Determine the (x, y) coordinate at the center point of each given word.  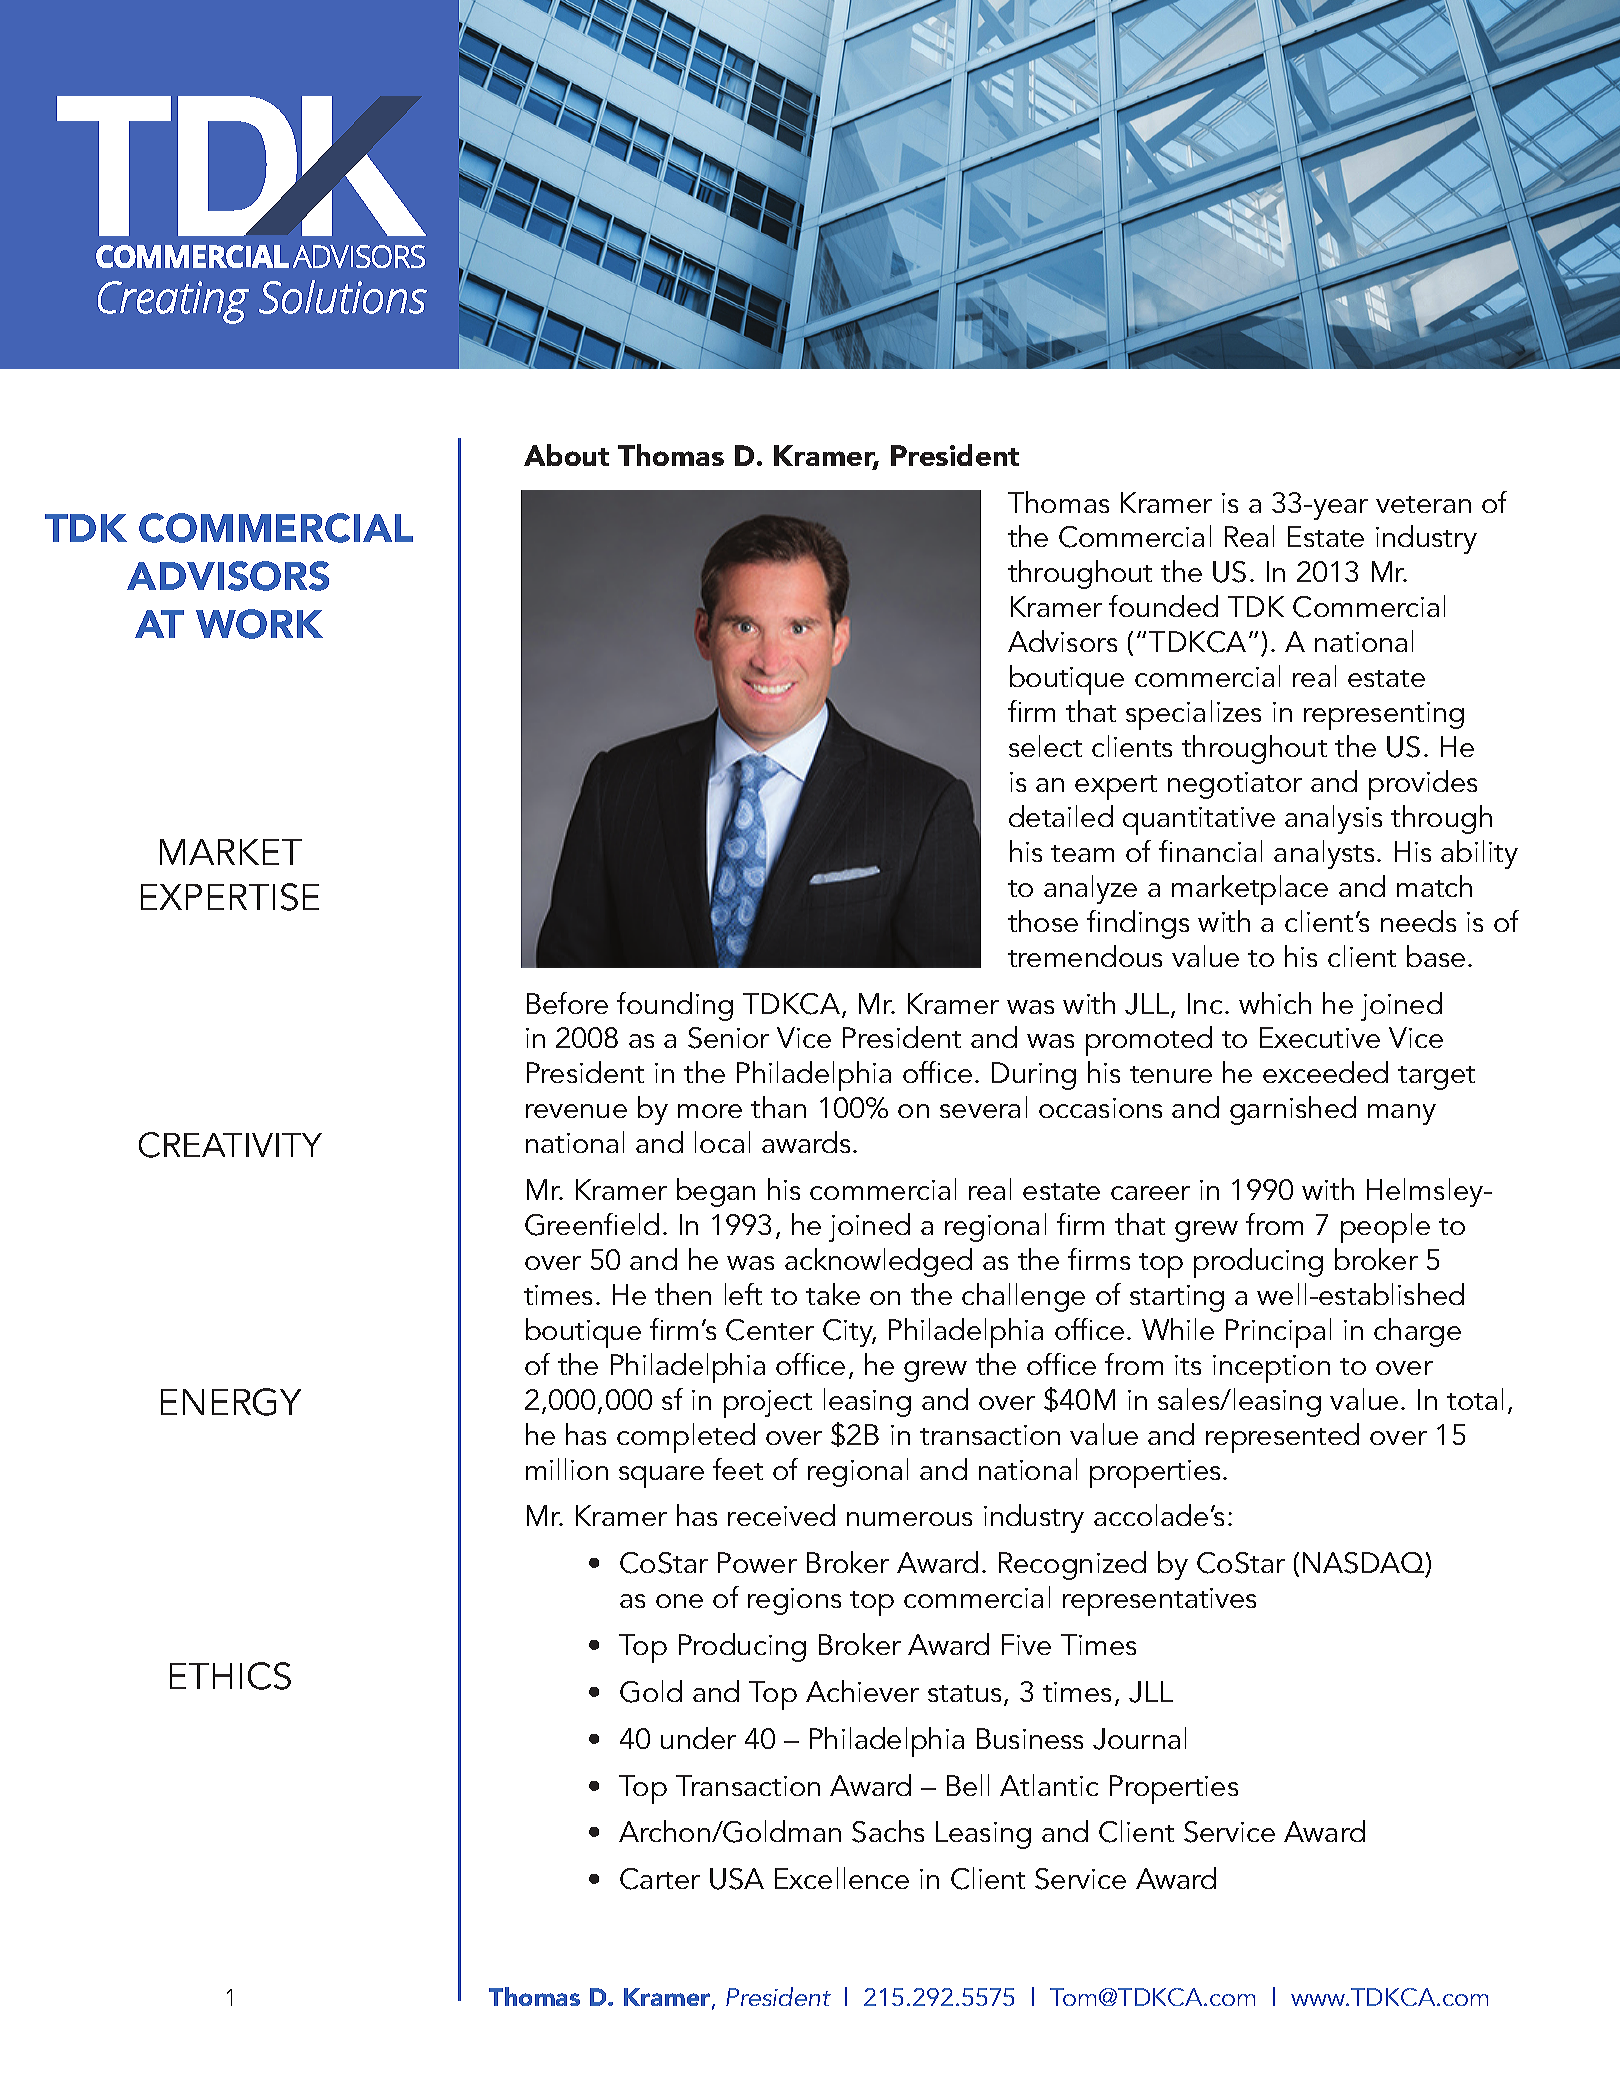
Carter (660, 1879)
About (566, 455)
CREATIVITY (230, 1145)
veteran (1423, 504)
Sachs (888, 1831)
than (778, 1107)
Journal (1139, 1738)
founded (1163, 606)
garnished (1293, 1110)
